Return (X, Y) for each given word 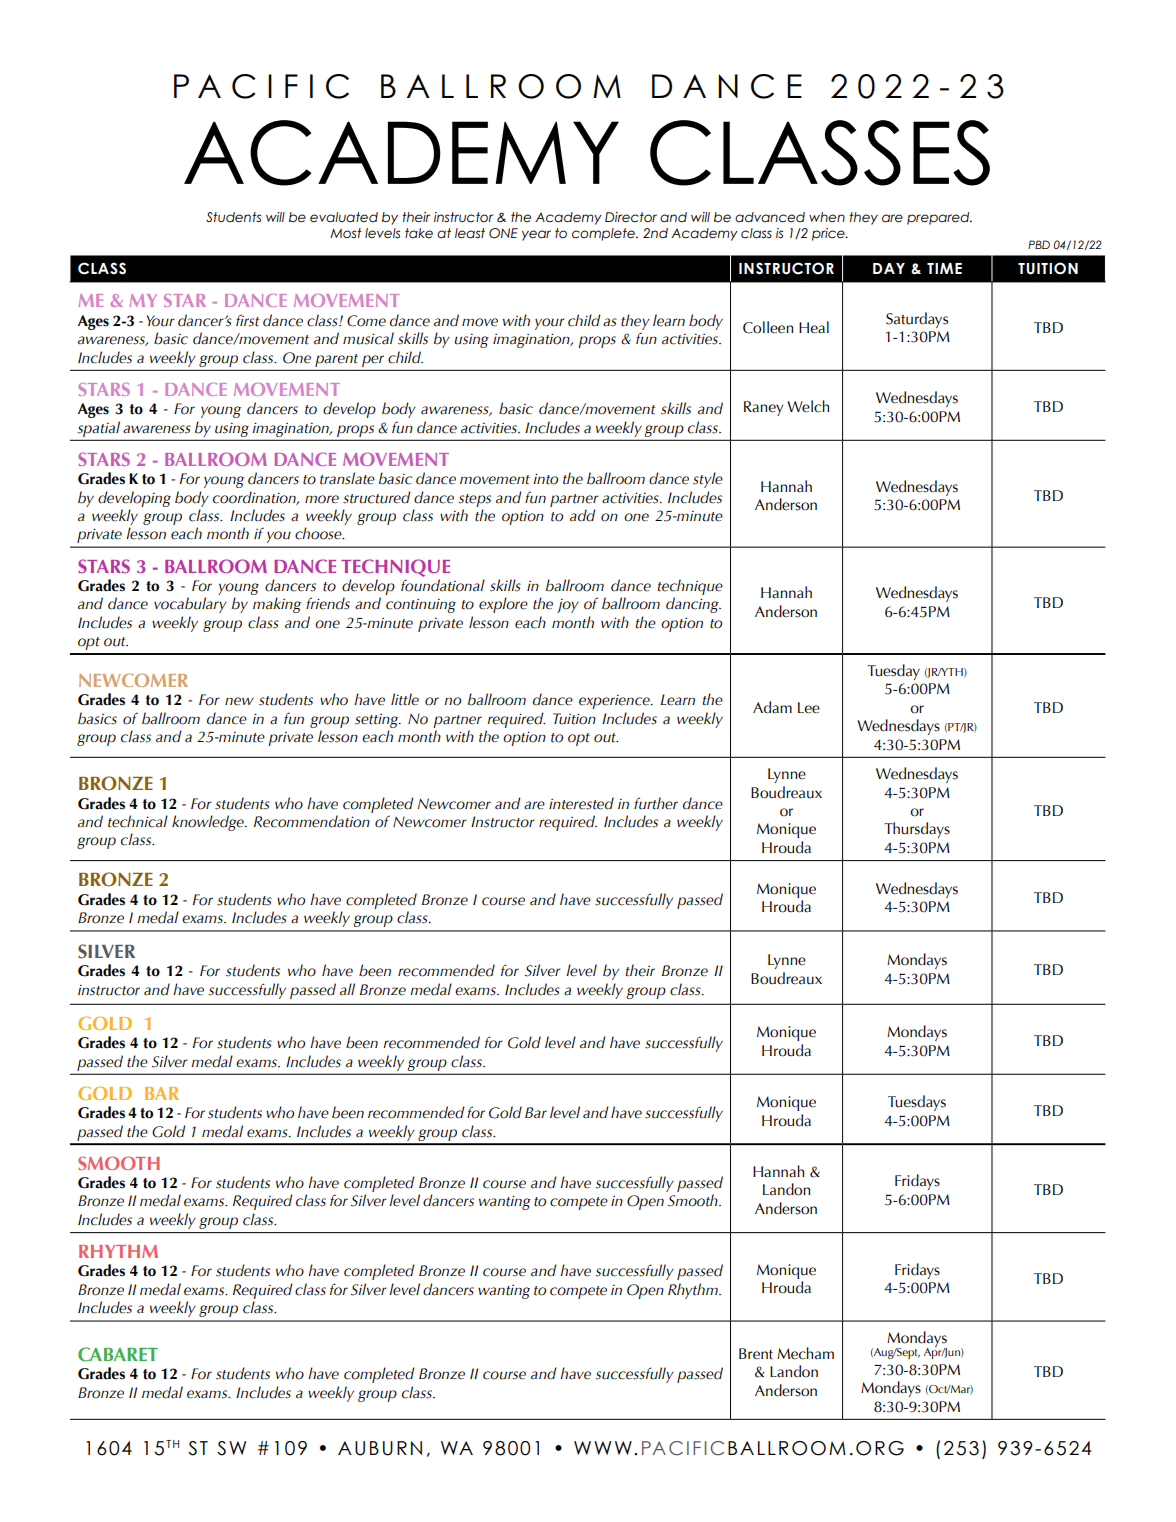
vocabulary (190, 605)
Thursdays (917, 830)
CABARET (118, 1354)
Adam (772, 707)
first (247, 320)
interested (581, 803)
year (536, 235)
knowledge (209, 823)
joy (568, 605)
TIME (944, 268)
